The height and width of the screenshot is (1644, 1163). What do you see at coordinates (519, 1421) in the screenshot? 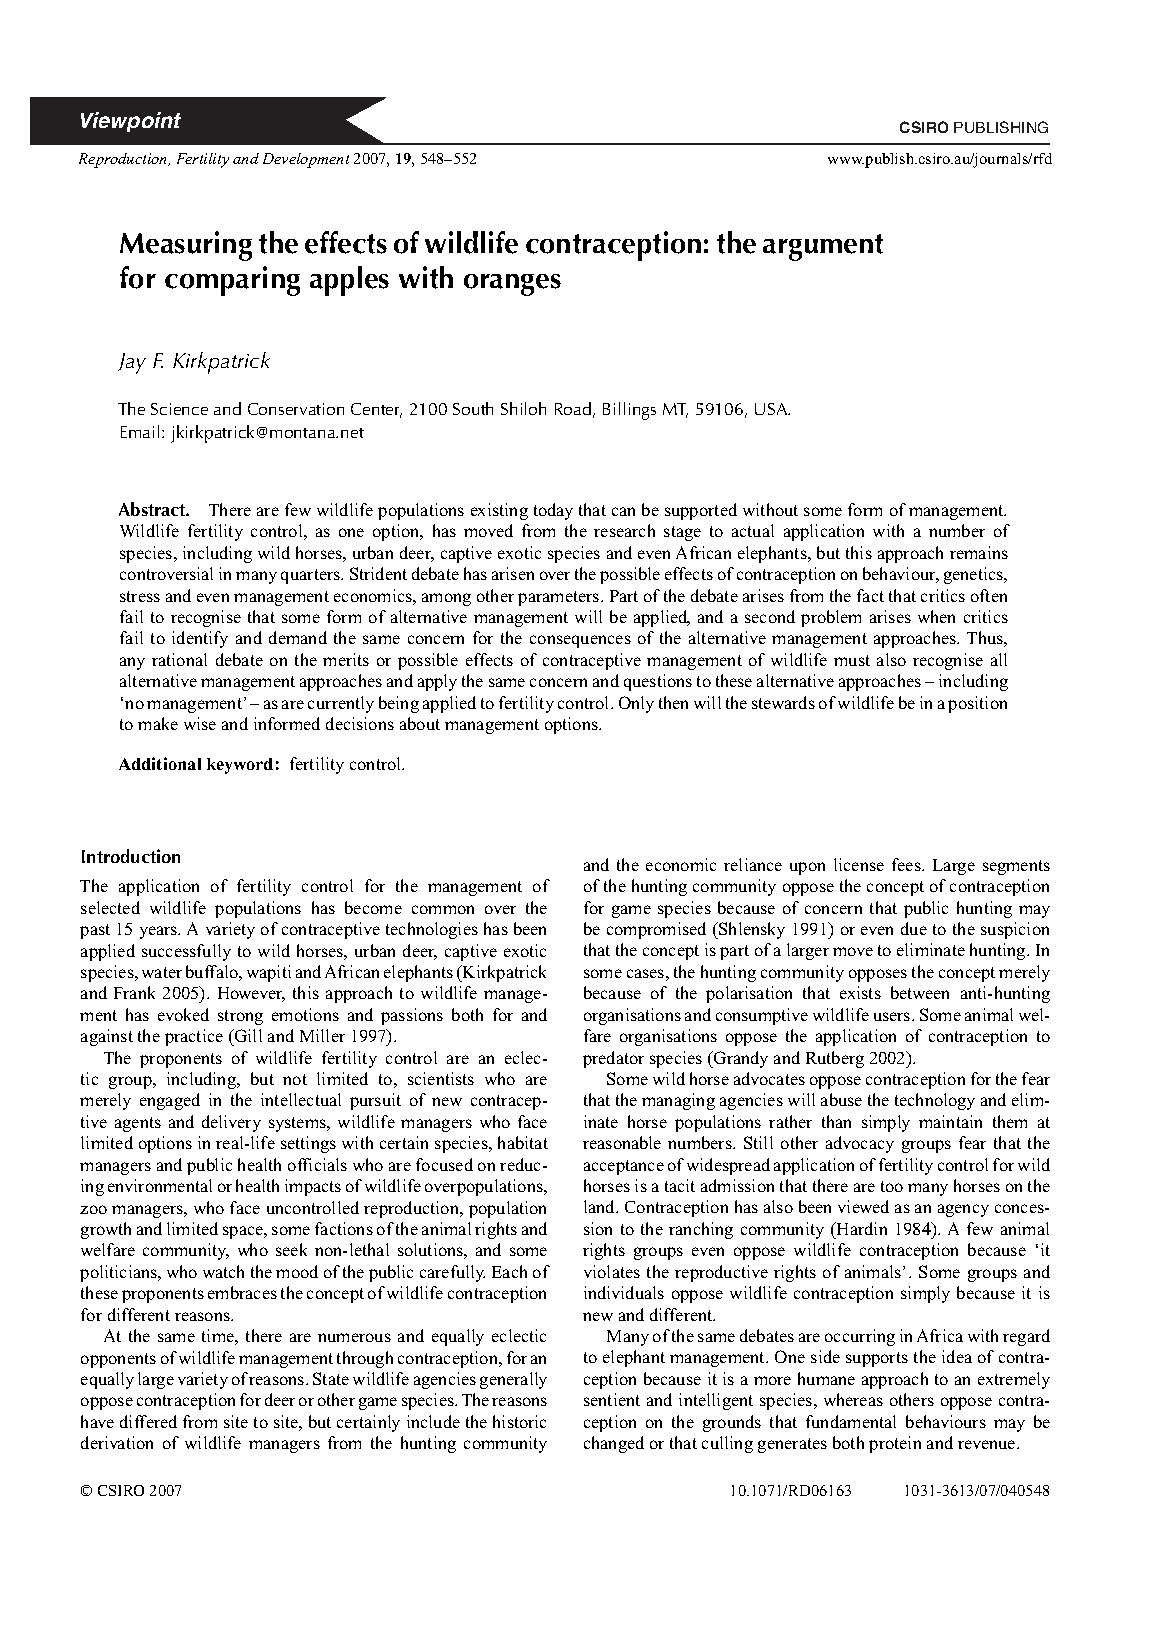
I see `historic` at bounding box center [519, 1421].
